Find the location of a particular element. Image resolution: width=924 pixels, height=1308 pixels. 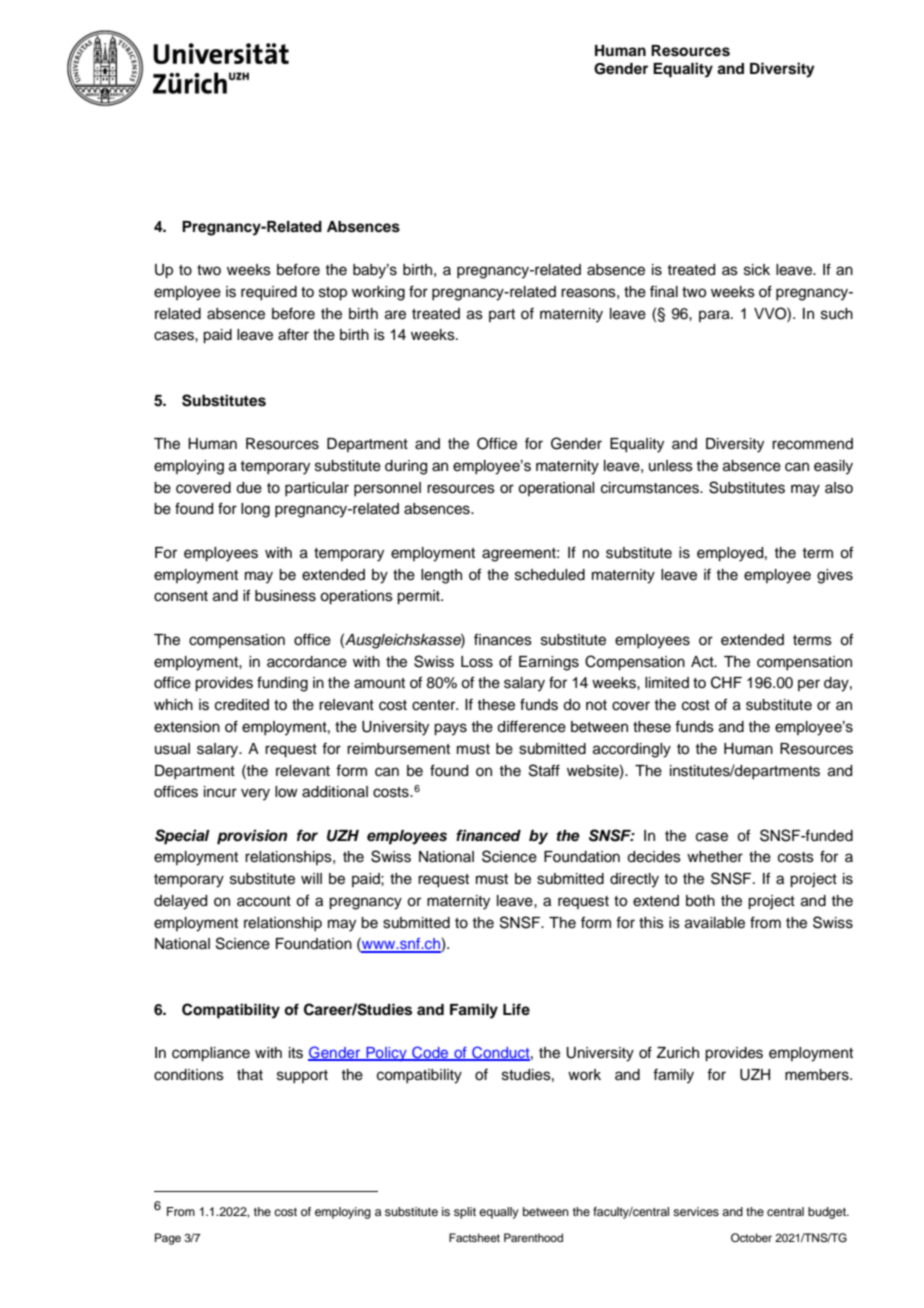

Page is located at coordinates (168, 1239).
